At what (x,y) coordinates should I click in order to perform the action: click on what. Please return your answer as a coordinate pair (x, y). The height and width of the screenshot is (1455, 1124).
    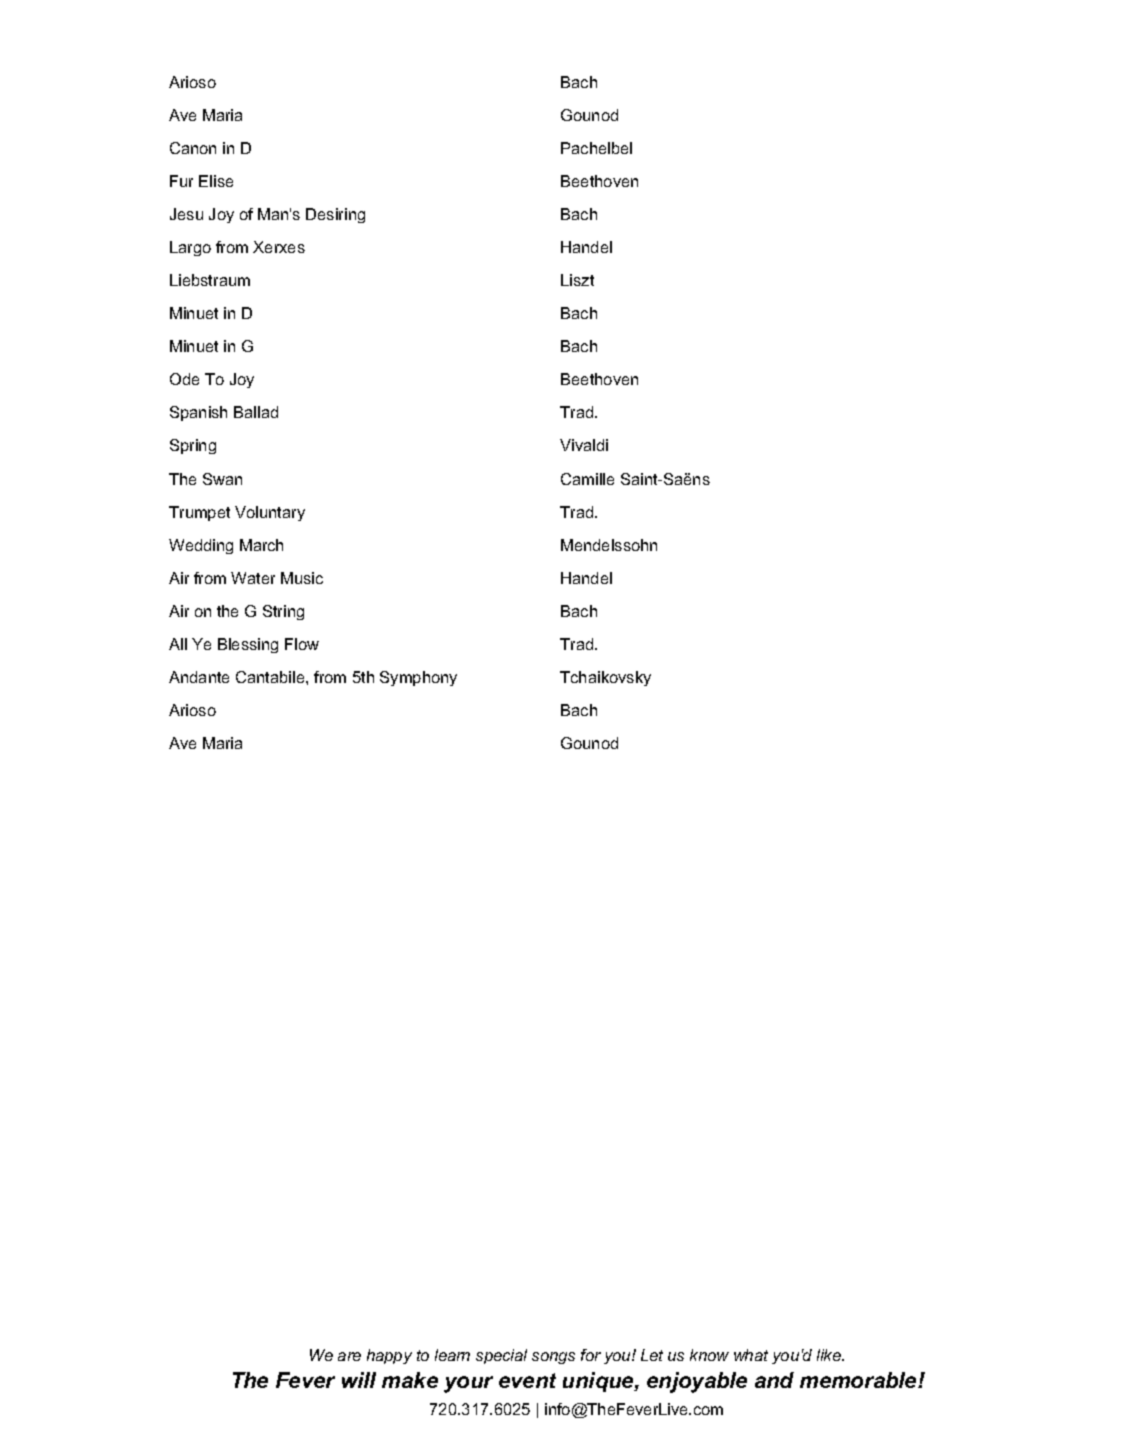
    Looking at the image, I should click on (751, 1355).
